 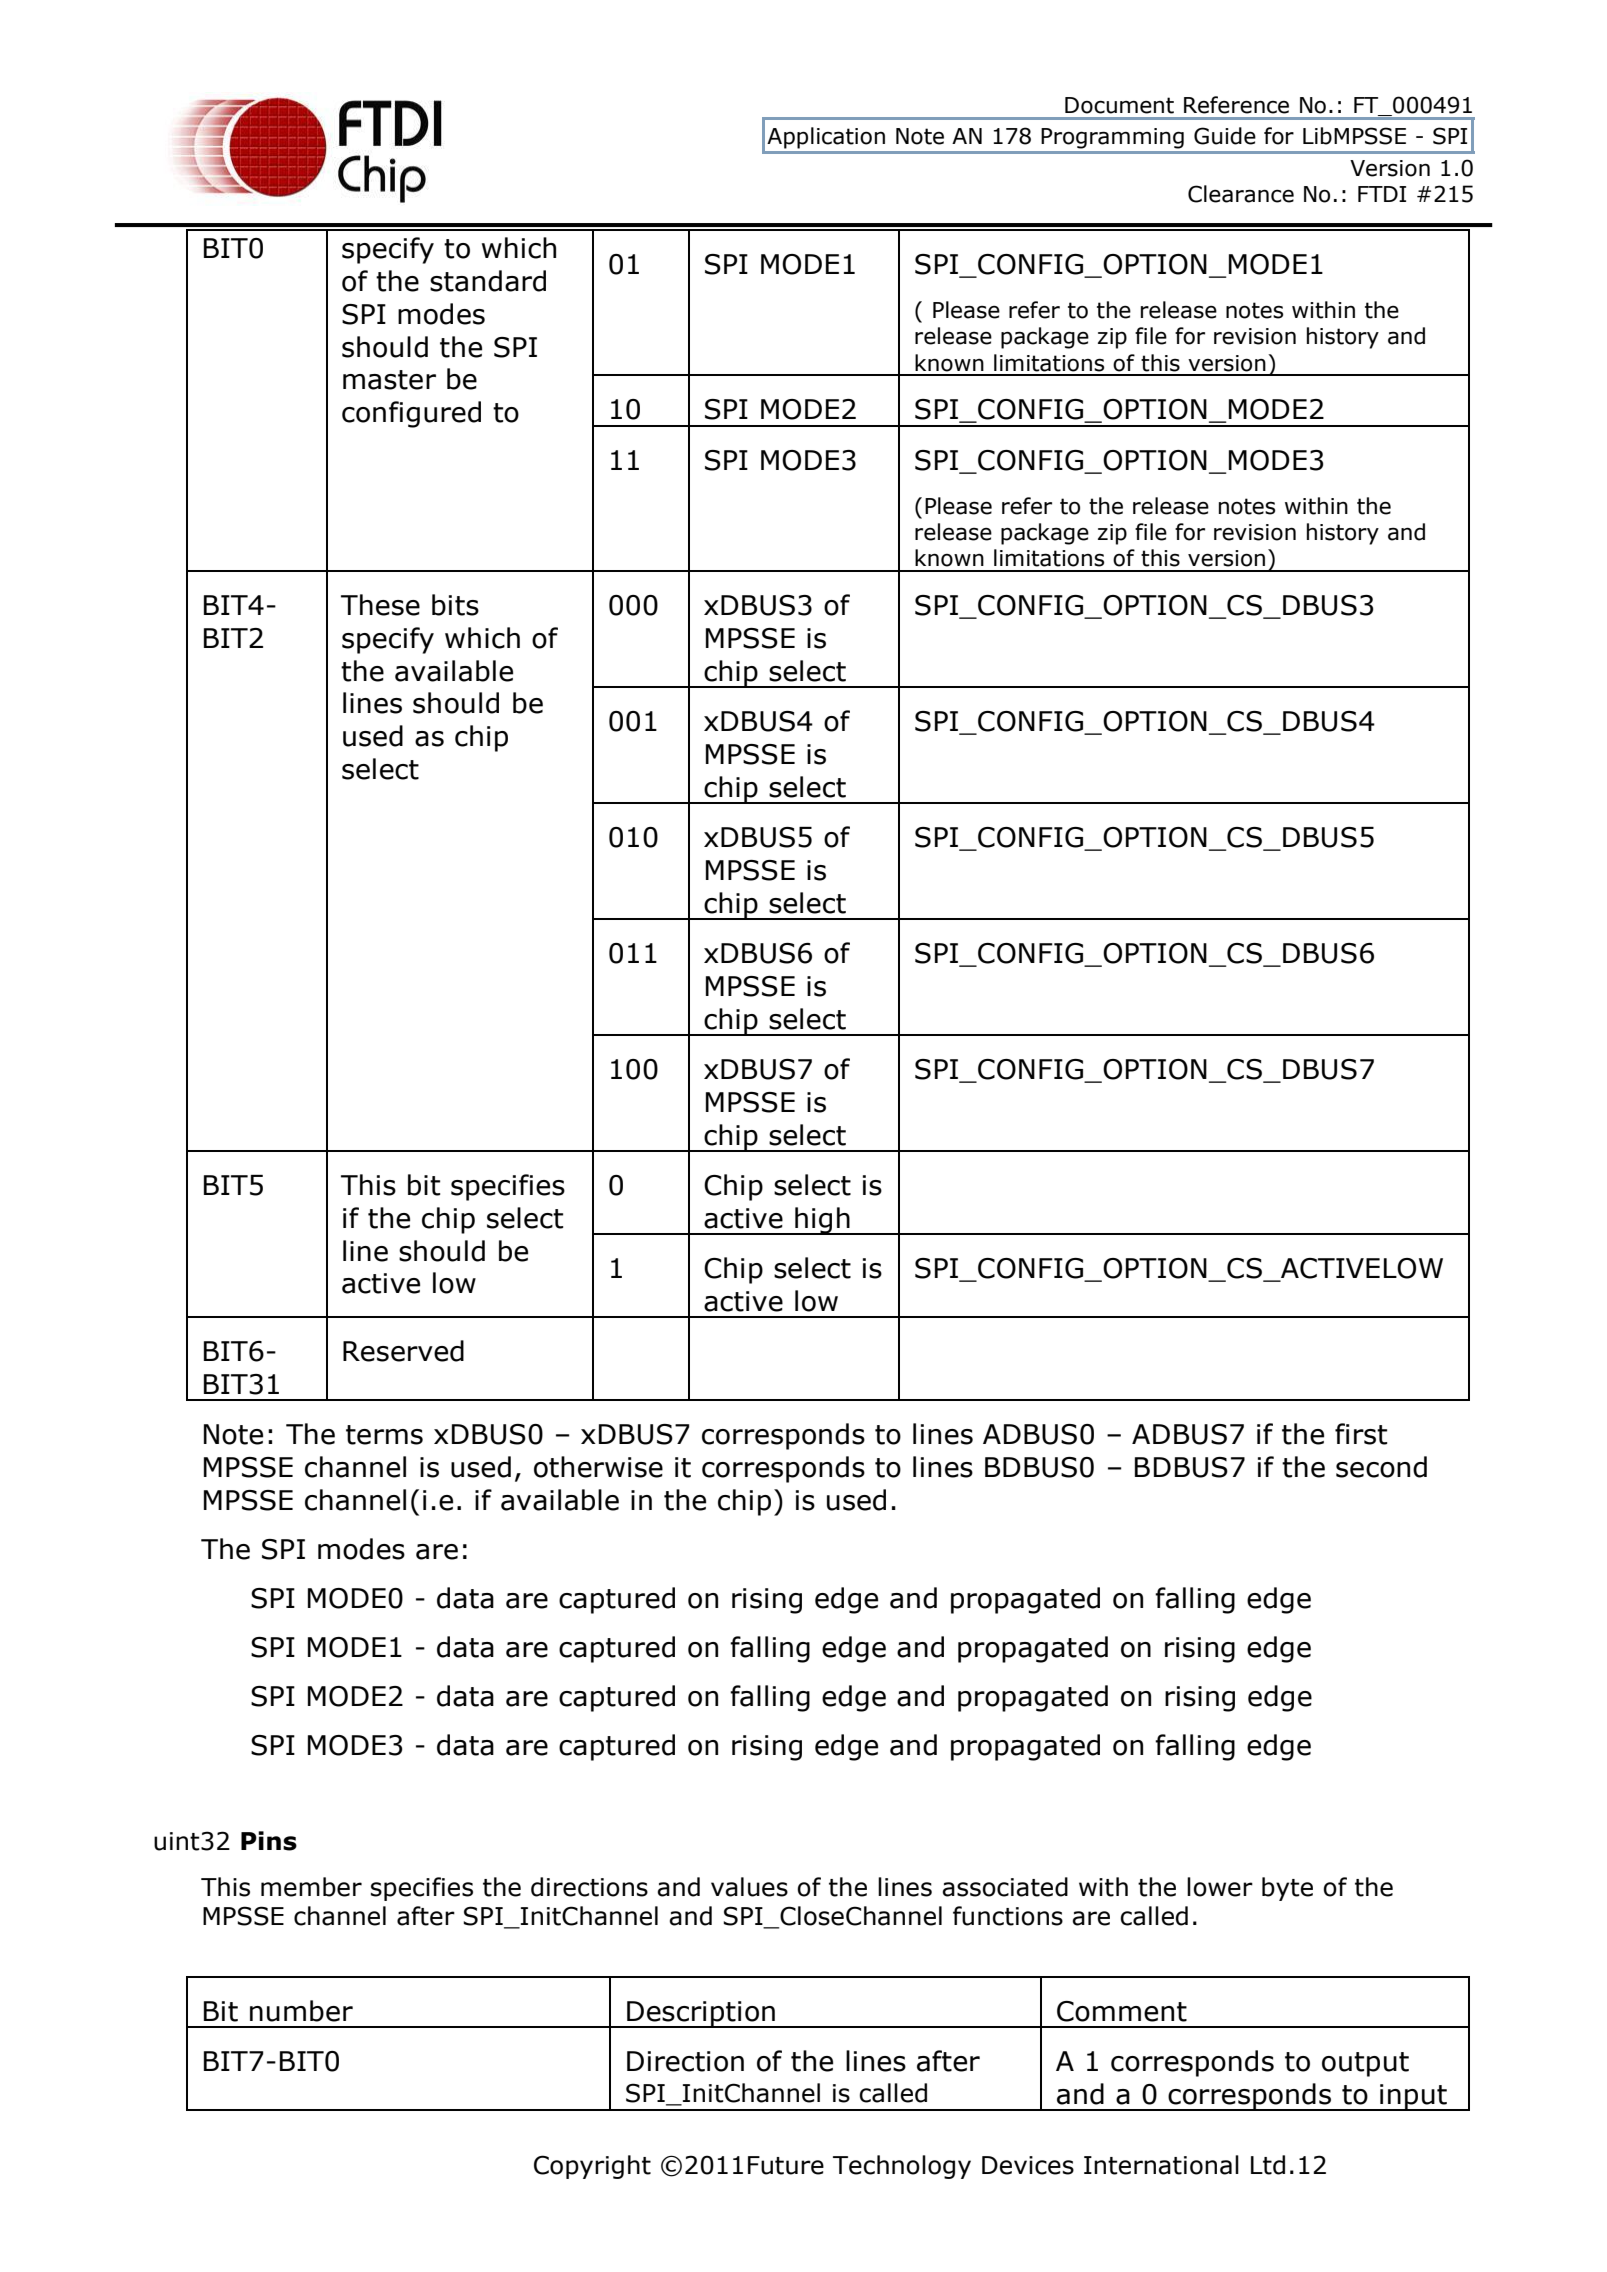 I want to click on Technology, so click(x=902, y=2167).
